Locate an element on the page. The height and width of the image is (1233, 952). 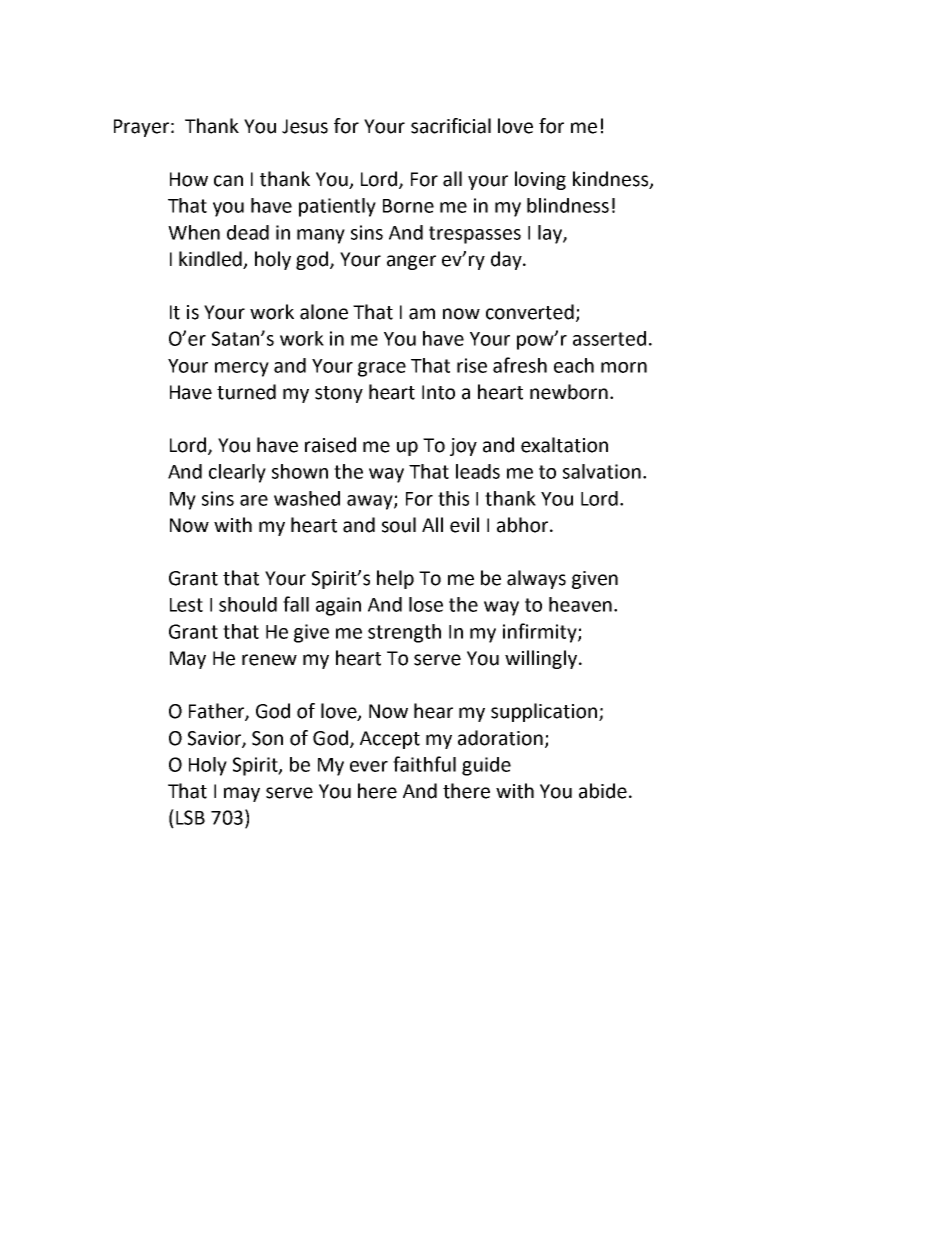
converted is located at coordinates (530, 312).
